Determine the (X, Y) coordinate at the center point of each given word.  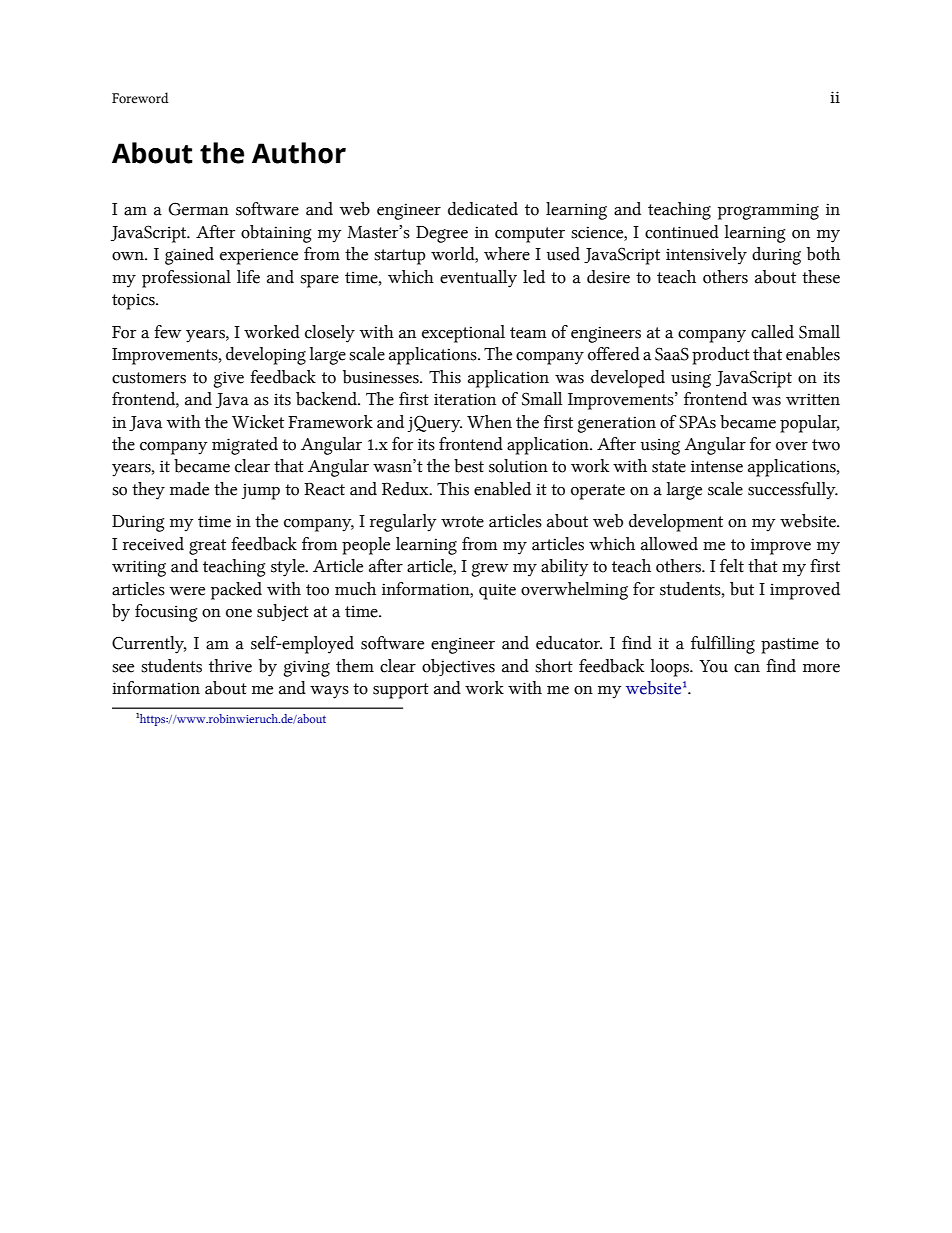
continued (682, 232)
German (199, 209)
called (772, 332)
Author (299, 153)
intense (717, 466)
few (167, 332)
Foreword (140, 98)
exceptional (463, 334)
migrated (245, 446)
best (469, 466)
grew (490, 570)
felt (732, 566)
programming (768, 211)
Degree (442, 234)
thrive (230, 666)
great (207, 547)
